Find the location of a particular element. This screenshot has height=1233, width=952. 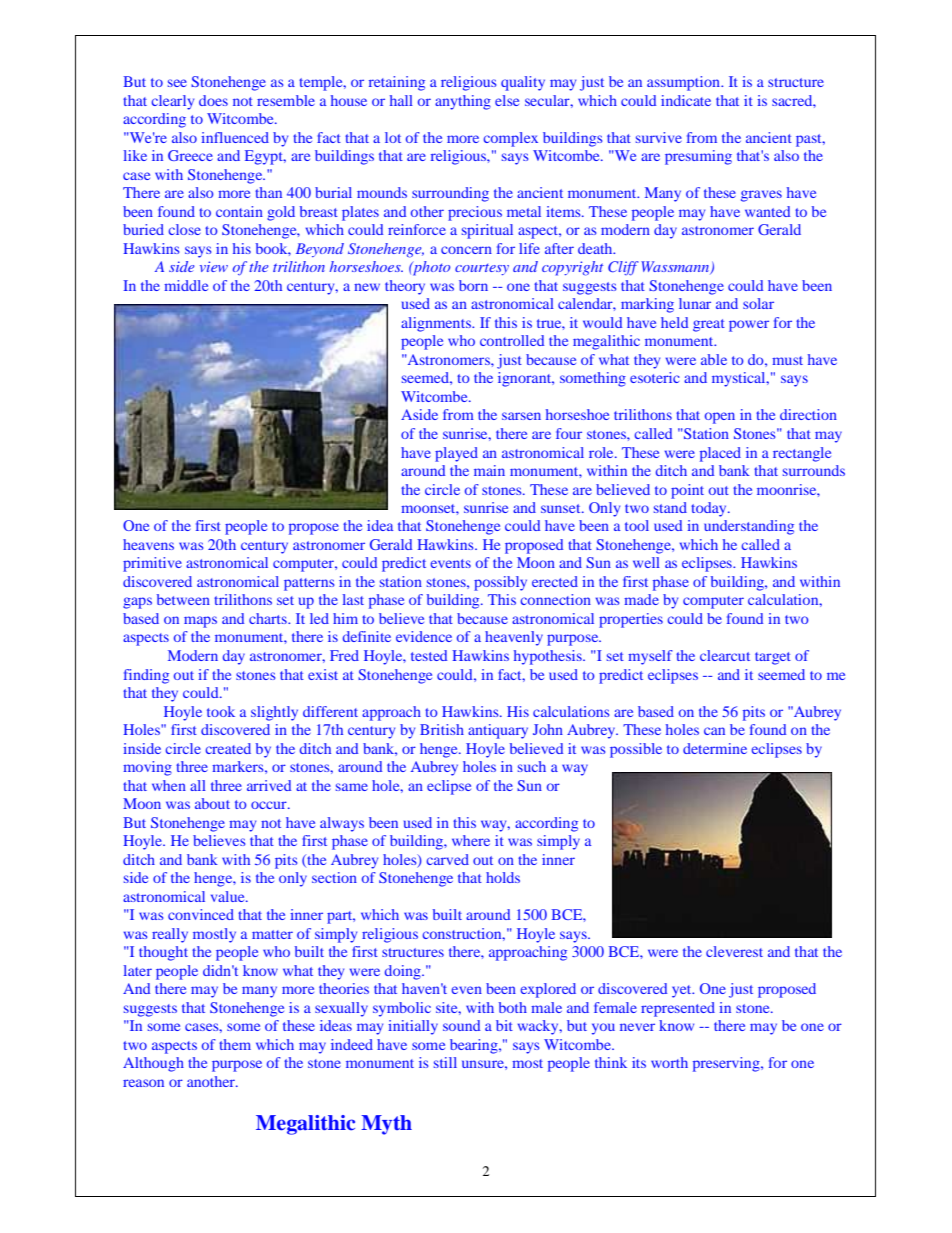

still is located at coordinates (445, 1062).
